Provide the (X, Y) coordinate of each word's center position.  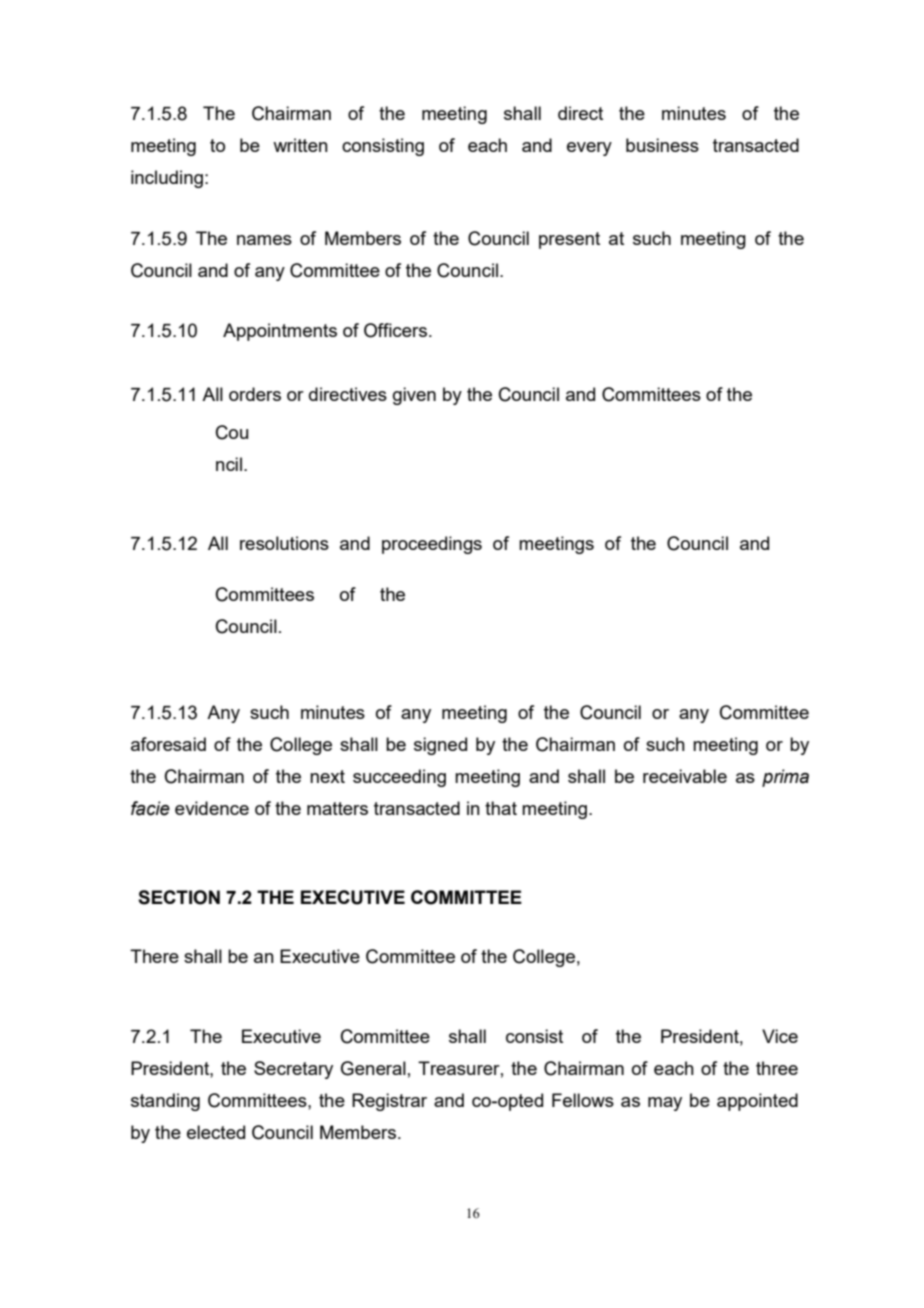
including (167, 179)
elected (216, 1132)
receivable (685, 776)
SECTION (179, 897)
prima (785, 778)
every (589, 149)
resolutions (284, 543)
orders (255, 394)
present (569, 240)
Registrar (389, 1102)
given (414, 396)
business (662, 145)
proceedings (432, 545)
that (501, 808)
